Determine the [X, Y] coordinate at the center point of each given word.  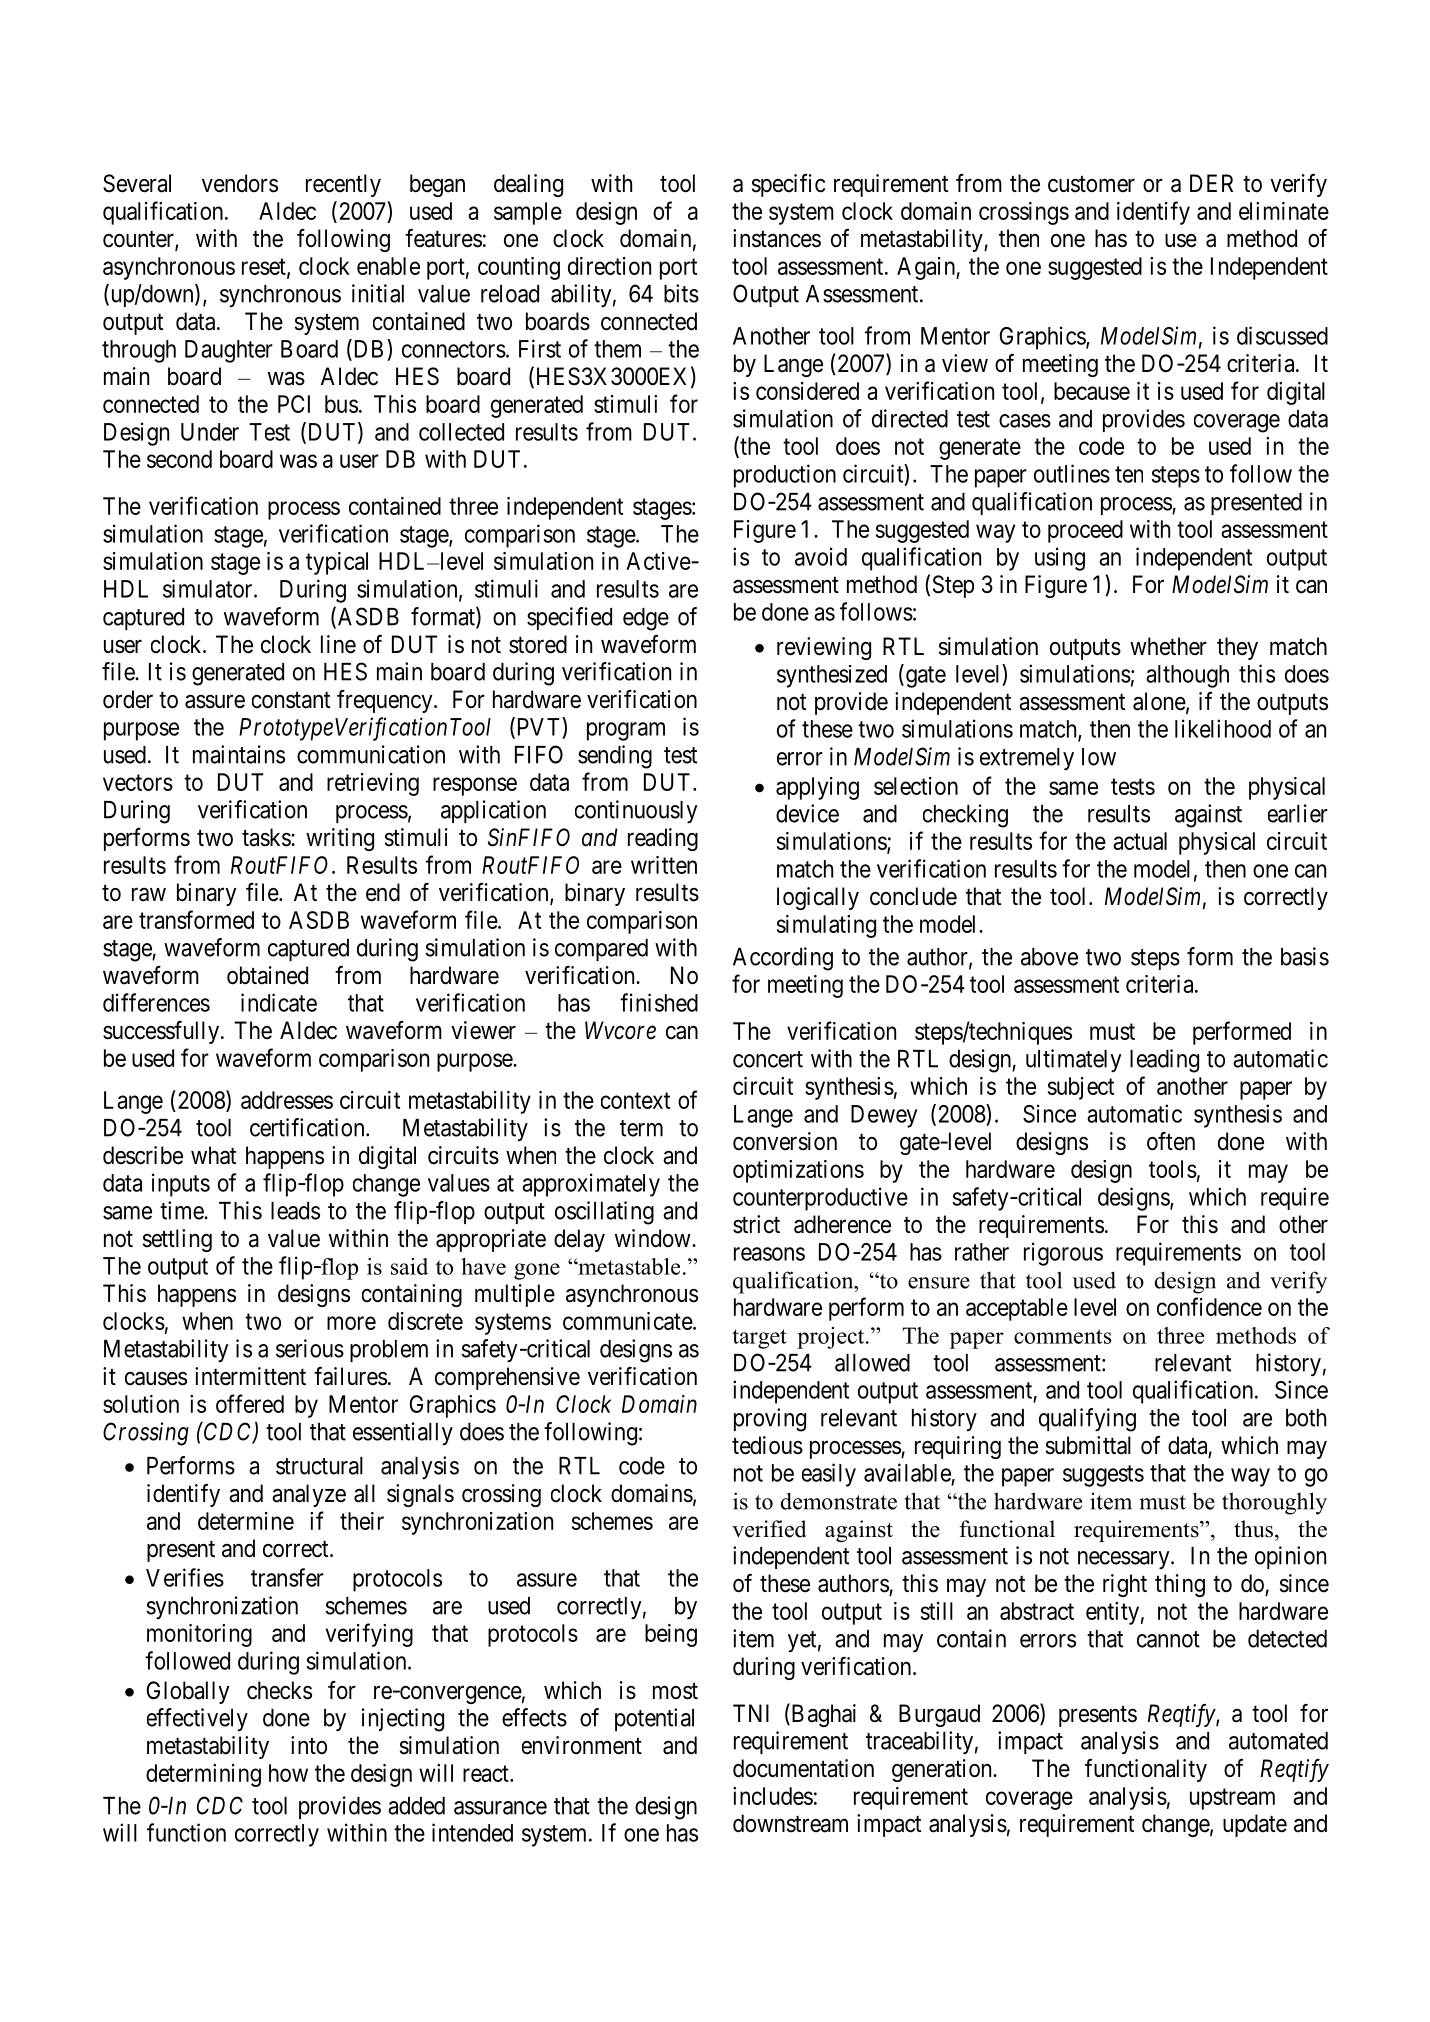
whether [1168, 646]
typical [337, 563]
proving [770, 1420]
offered [250, 1403]
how [288, 1773]
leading [1164, 1061]
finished [659, 1002]
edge [646, 619]
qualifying [1087, 1420]
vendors [240, 183]
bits [681, 293]
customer [1091, 184]
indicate [279, 1002]
